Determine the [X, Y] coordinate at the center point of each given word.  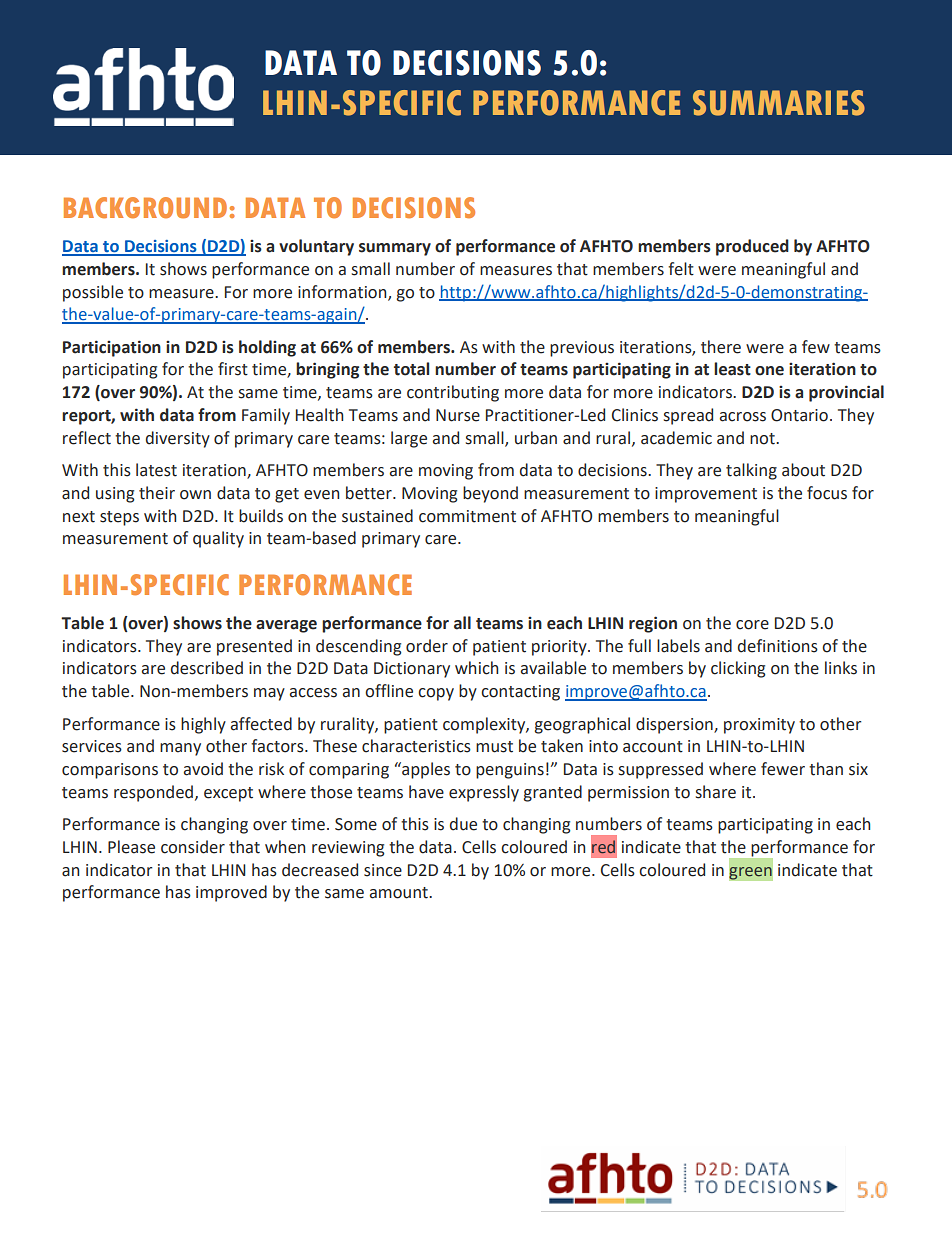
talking [751, 471]
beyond [490, 494]
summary [395, 249]
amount [400, 893]
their [157, 493]
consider [193, 847]
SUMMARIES [779, 103]
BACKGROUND [145, 208]
